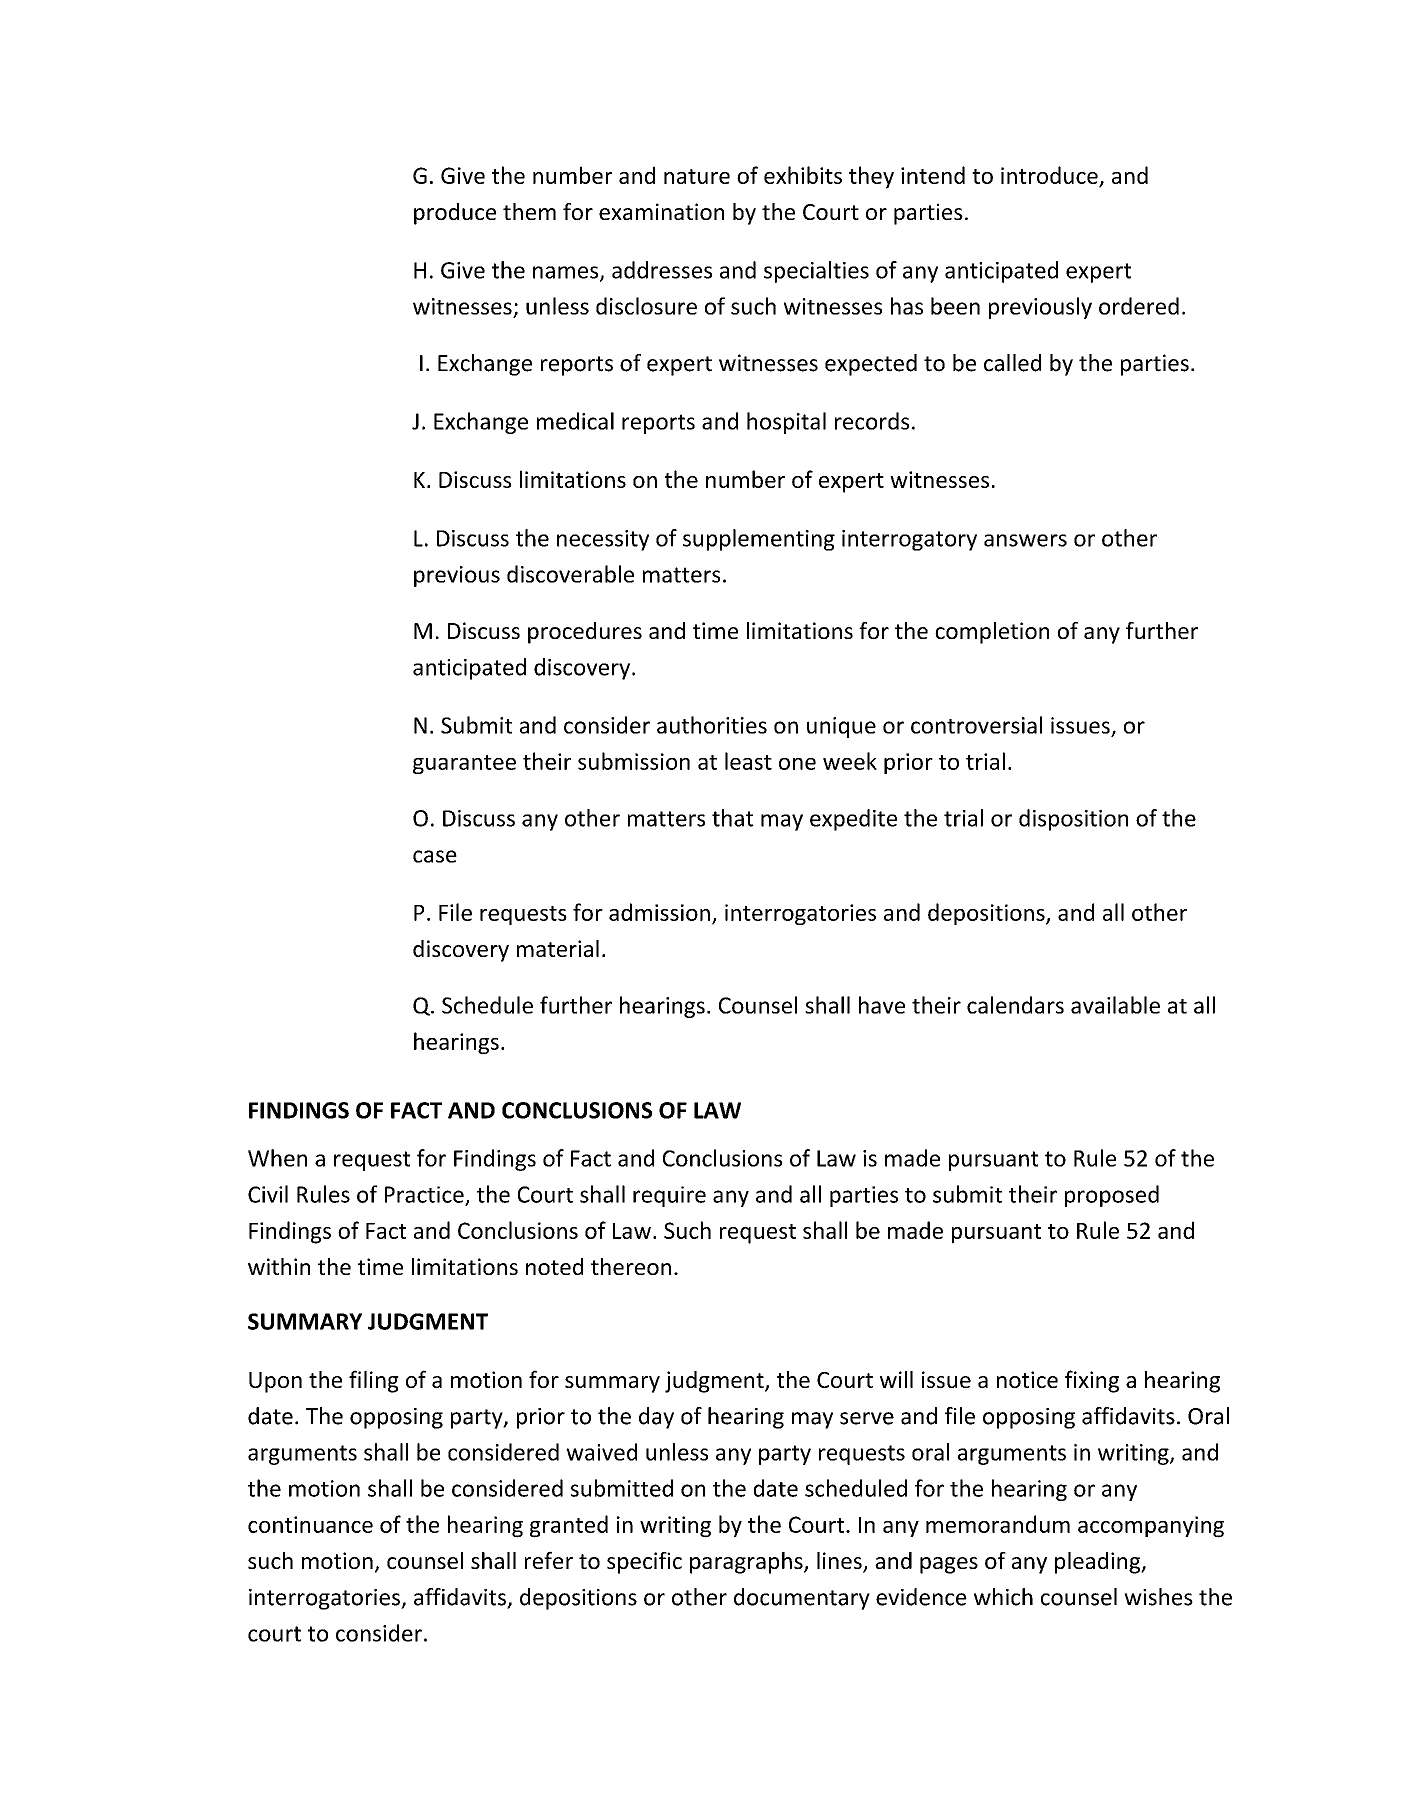 The height and width of the screenshot is (1814, 1402). What do you see at coordinates (659, 912) in the screenshot?
I see `admission` at bounding box center [659, 912].
